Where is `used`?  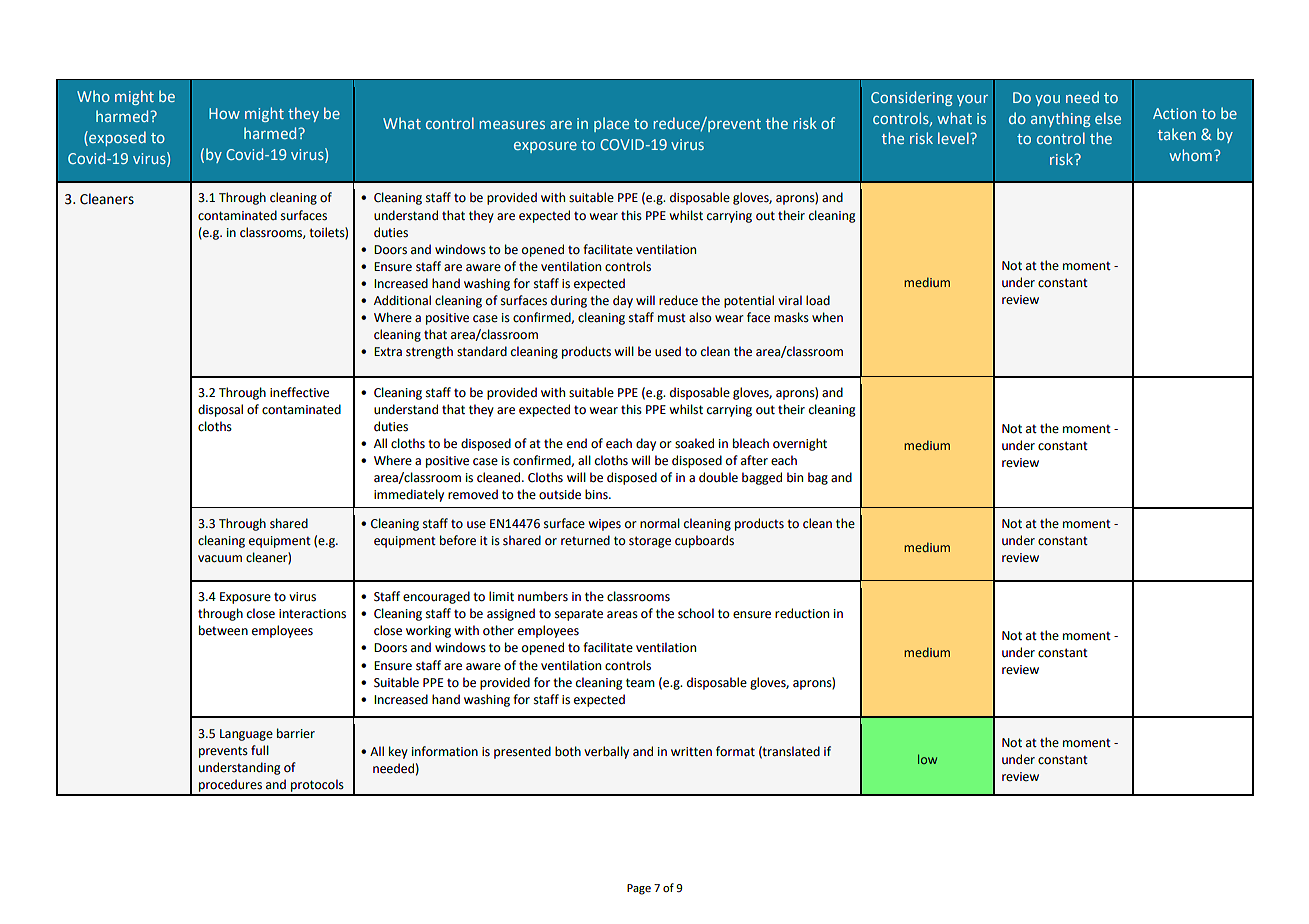 used is located at coordinates (668, 351).
